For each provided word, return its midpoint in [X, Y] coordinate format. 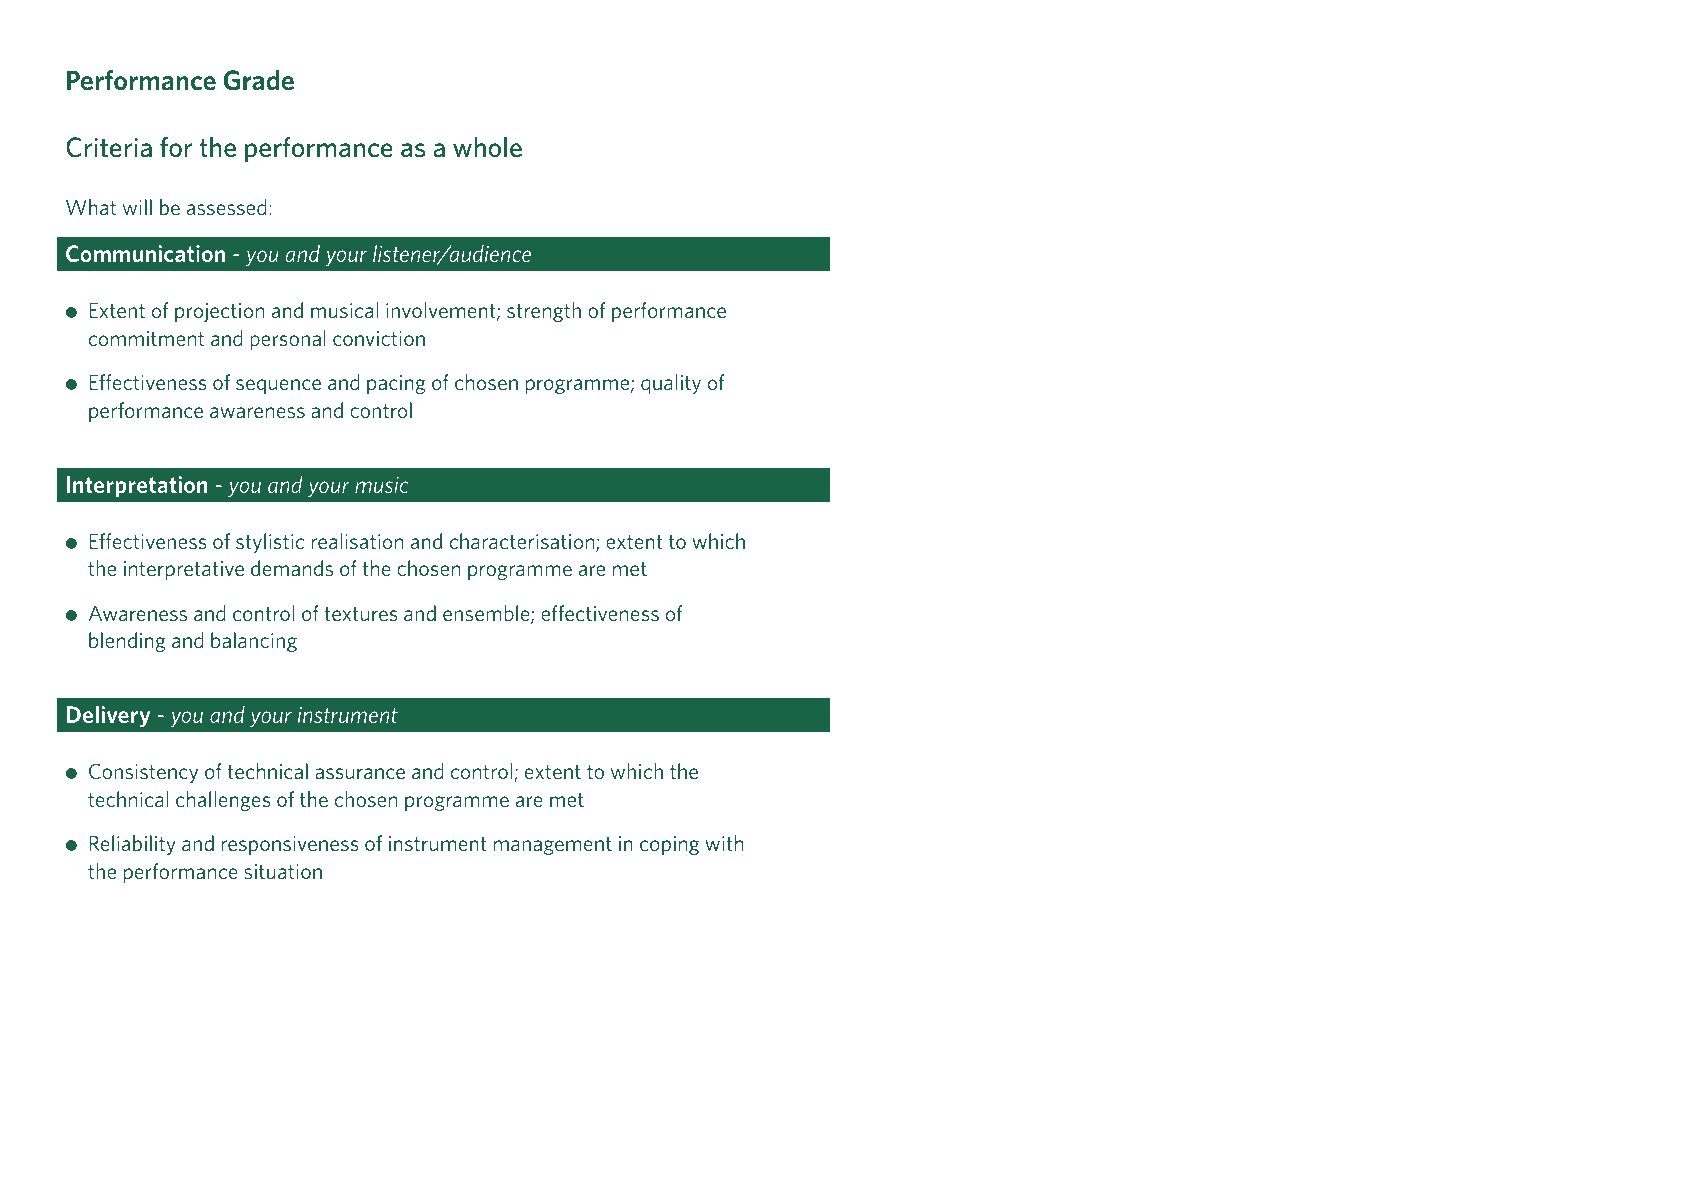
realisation [357, 541]
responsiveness [290, 845]
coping [669, 845]
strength [544, 312]
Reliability [133, 845]
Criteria [109, 147]
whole [487, 147]
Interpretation [137, 487]
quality [671, 384]
